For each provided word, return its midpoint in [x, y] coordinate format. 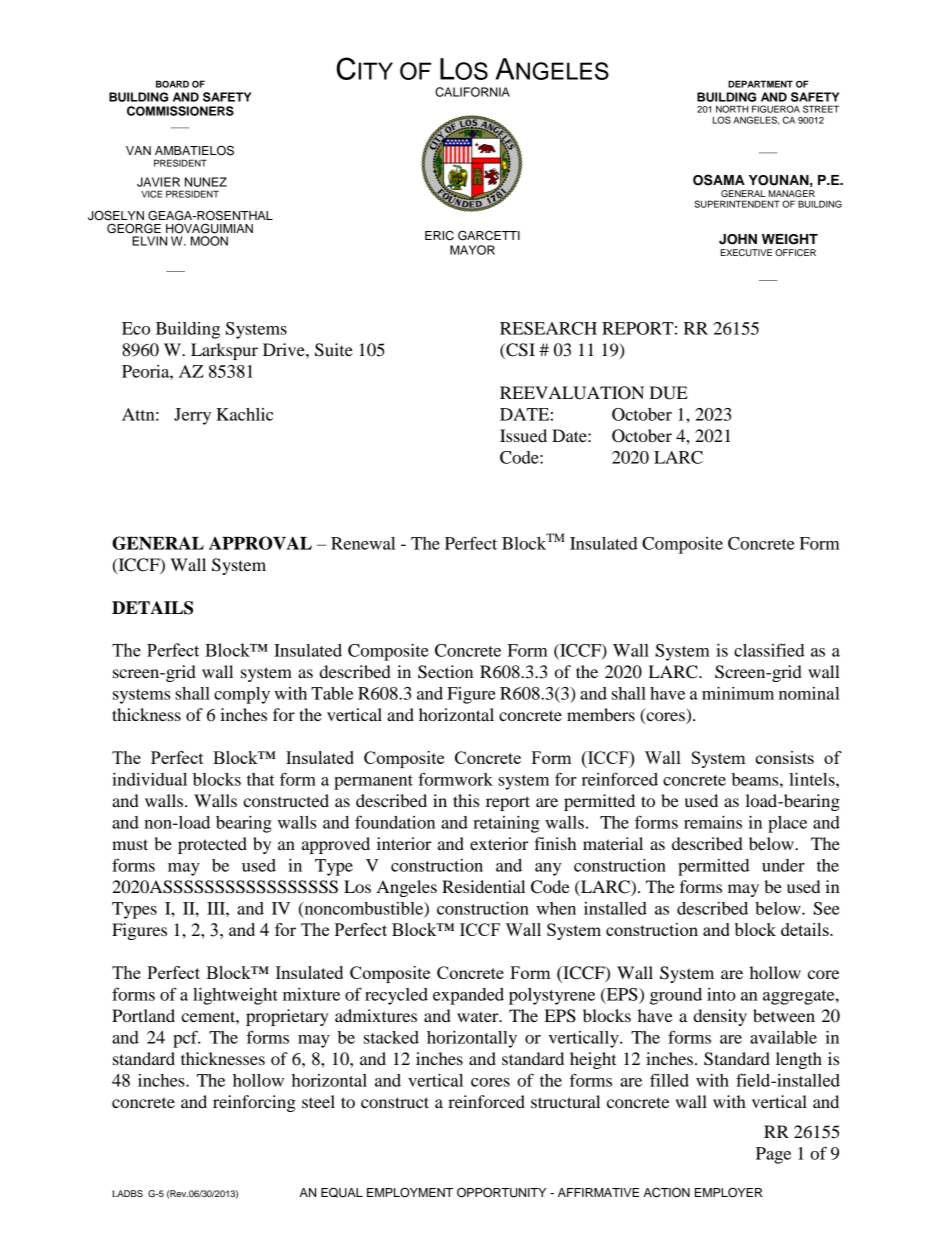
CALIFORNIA [472, 92]
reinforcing [254, 1103]
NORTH [732, 109]
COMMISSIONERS [180, 111]
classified [769, 650]
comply [242, 695]
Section [445, 672]
